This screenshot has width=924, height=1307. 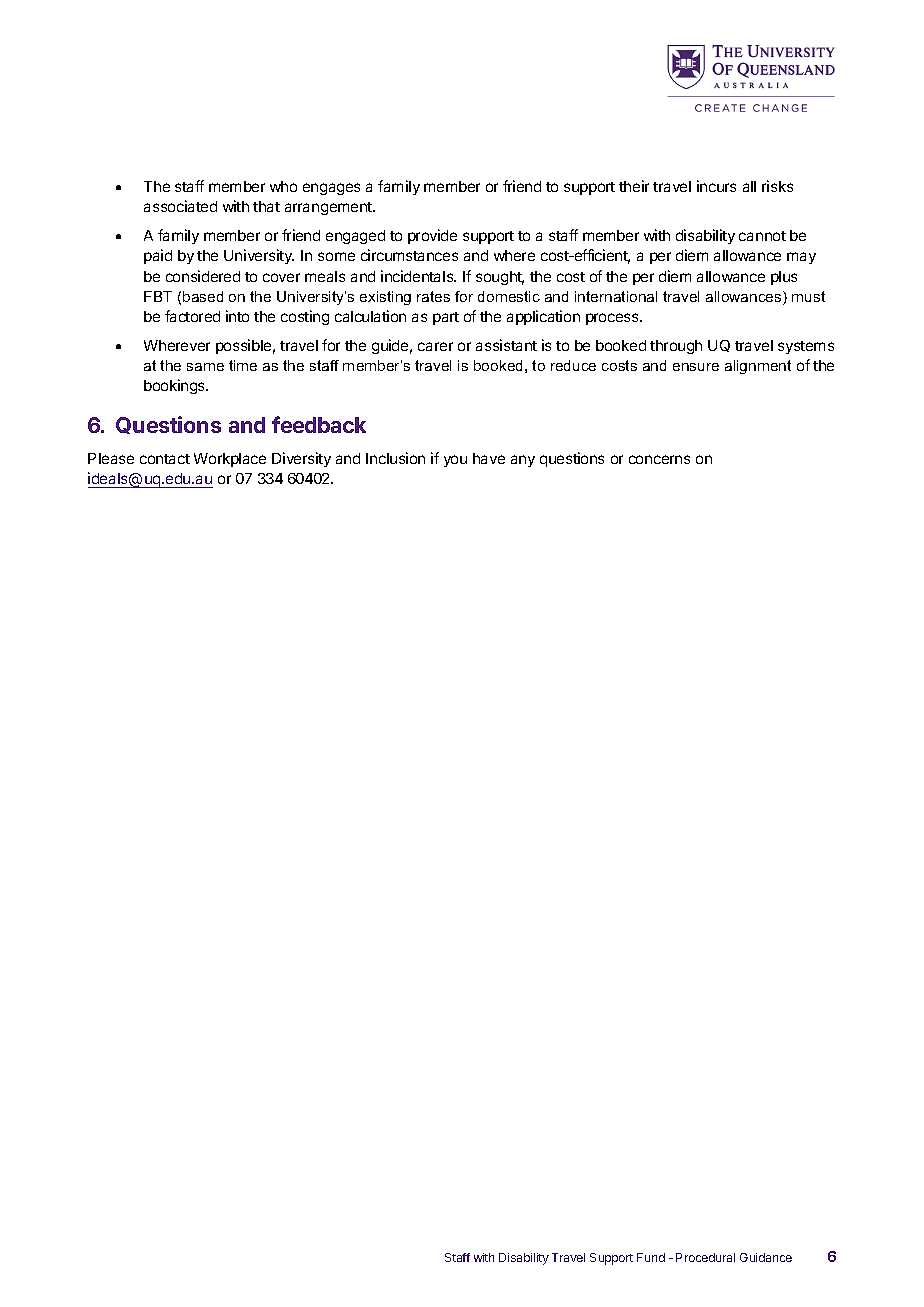 I want to click on incurs, so click(x=716, y=186).
